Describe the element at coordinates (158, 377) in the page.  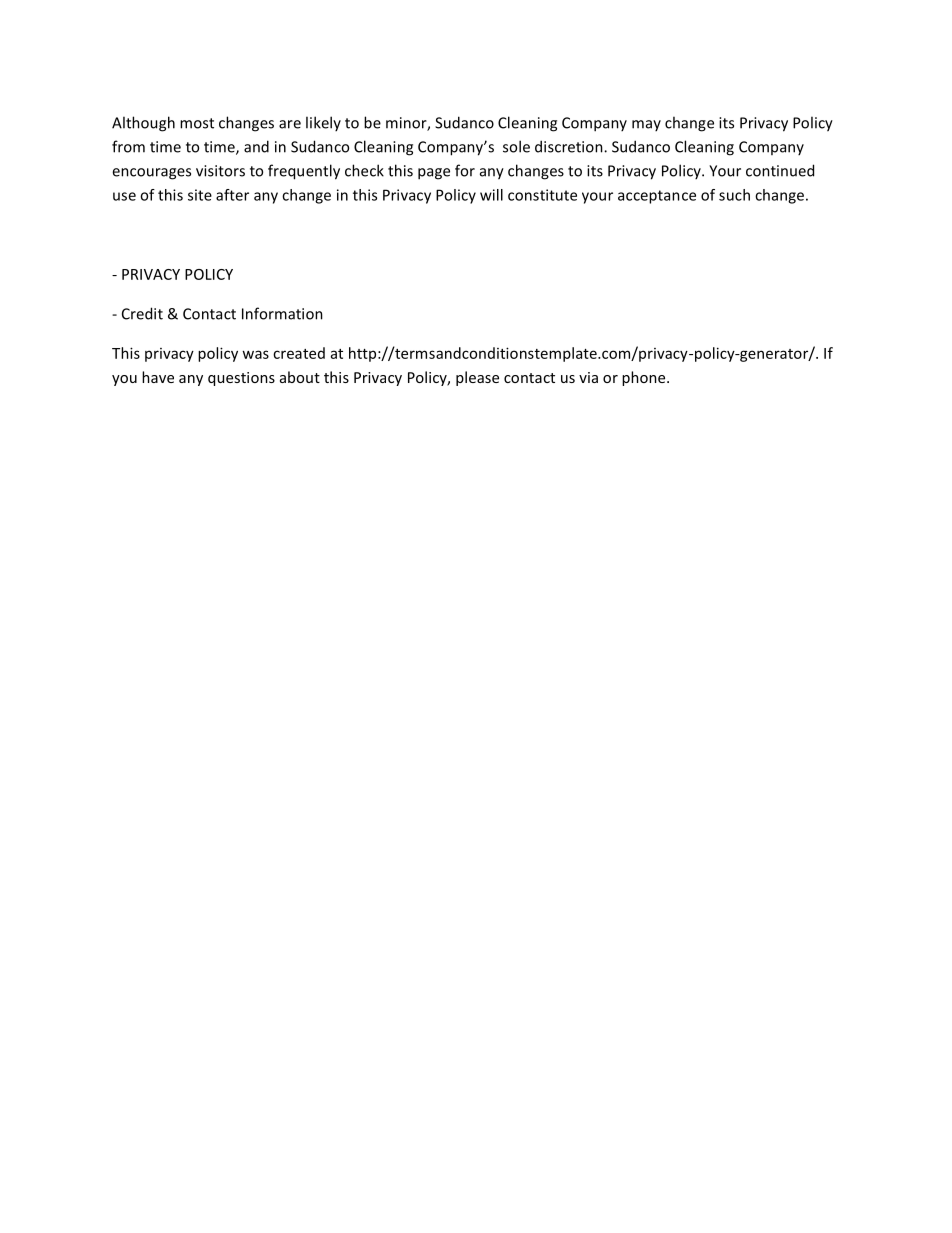
I see `have` at that location.
